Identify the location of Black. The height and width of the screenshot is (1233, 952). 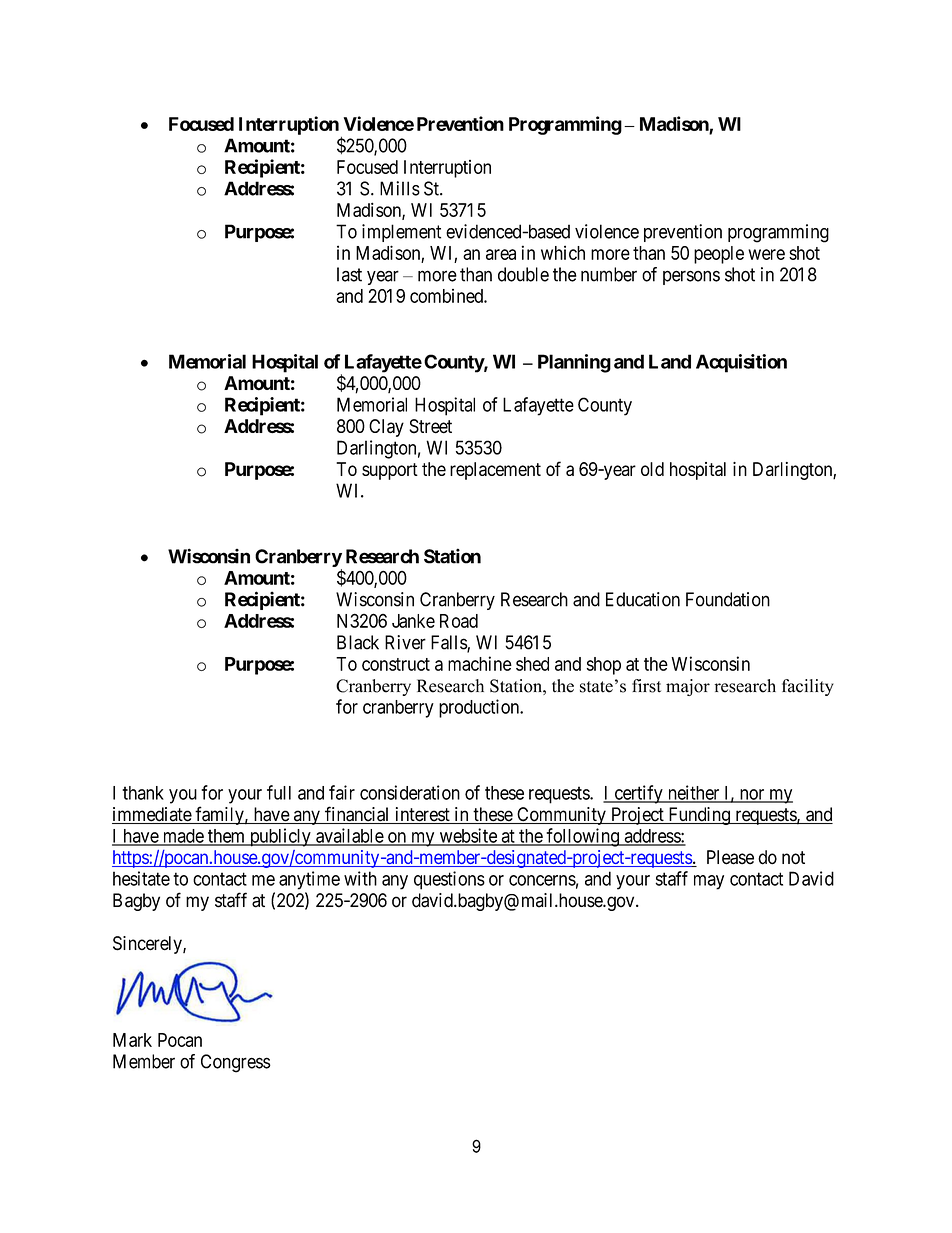
(358, 642).
